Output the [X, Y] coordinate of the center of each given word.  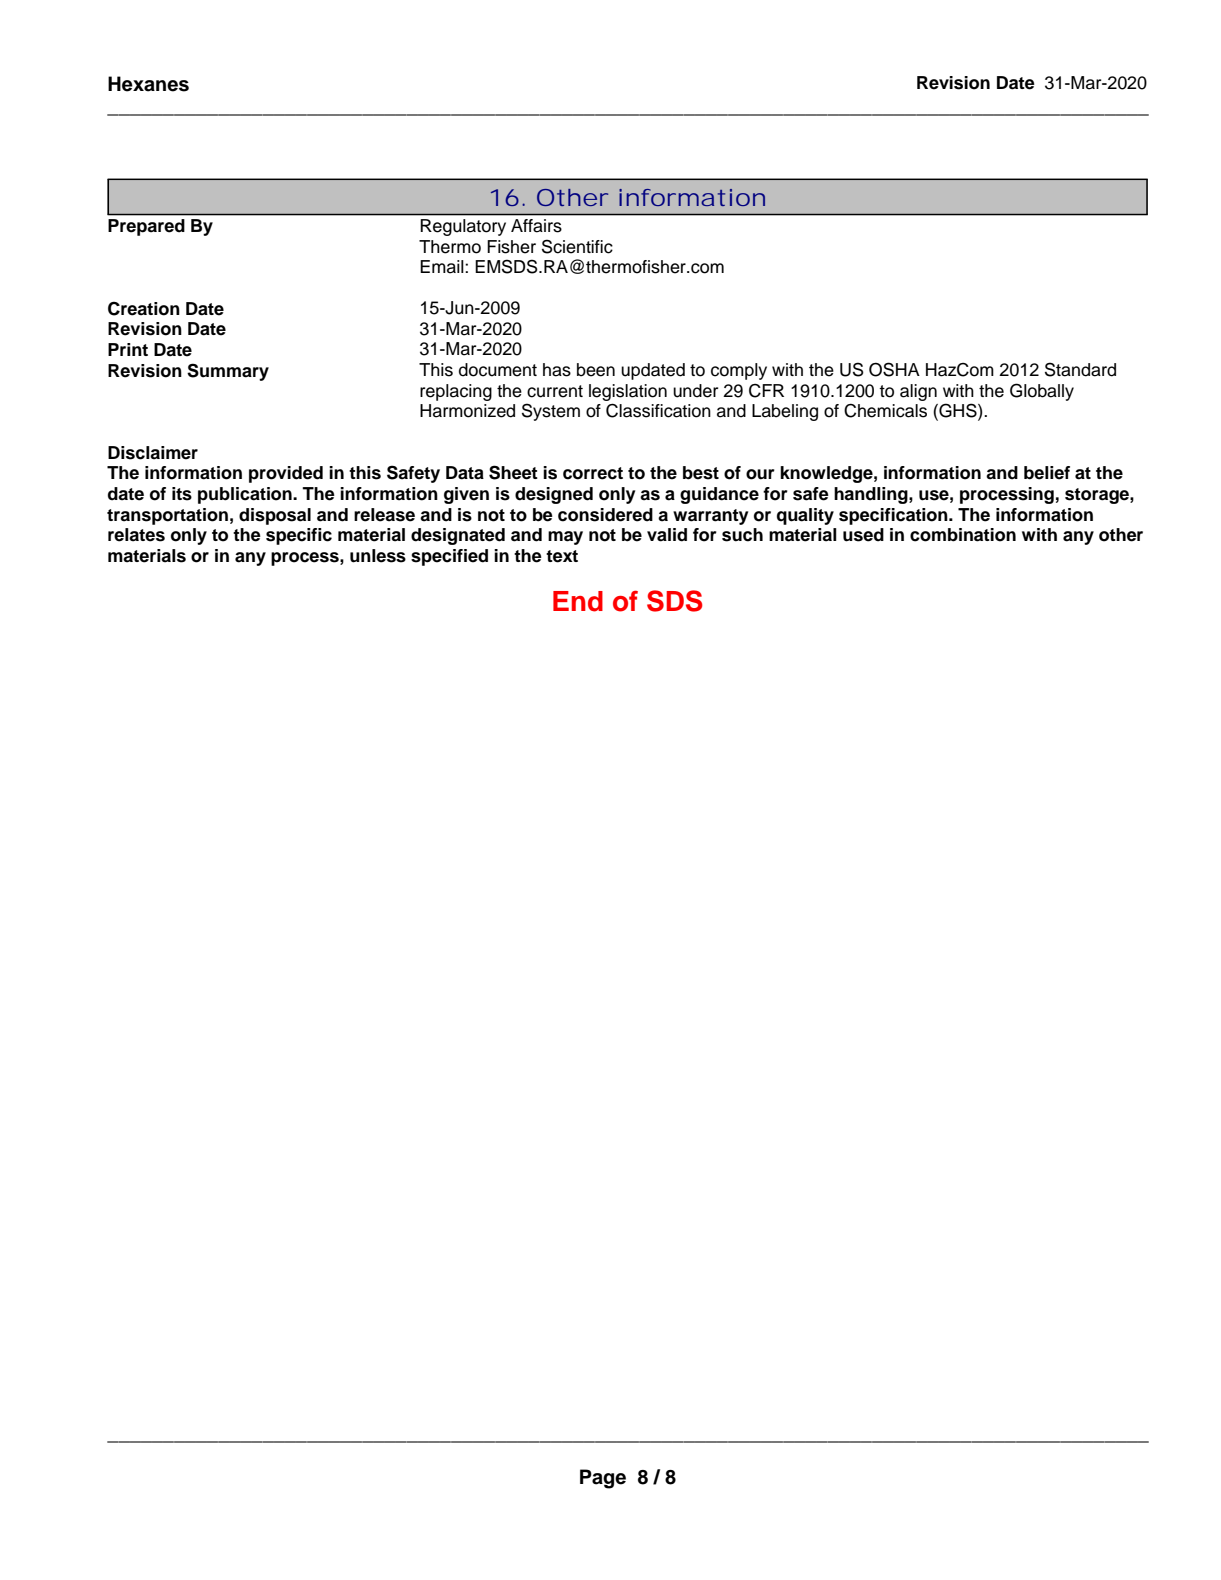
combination [963, 535]
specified [449, 557]
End [578, 601]
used [863, 535]
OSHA [894, 369]
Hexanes [148, 84]
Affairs [536, 225]
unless [378, 556]
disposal [275, 516]
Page [603, 1479]
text [562, 556]
